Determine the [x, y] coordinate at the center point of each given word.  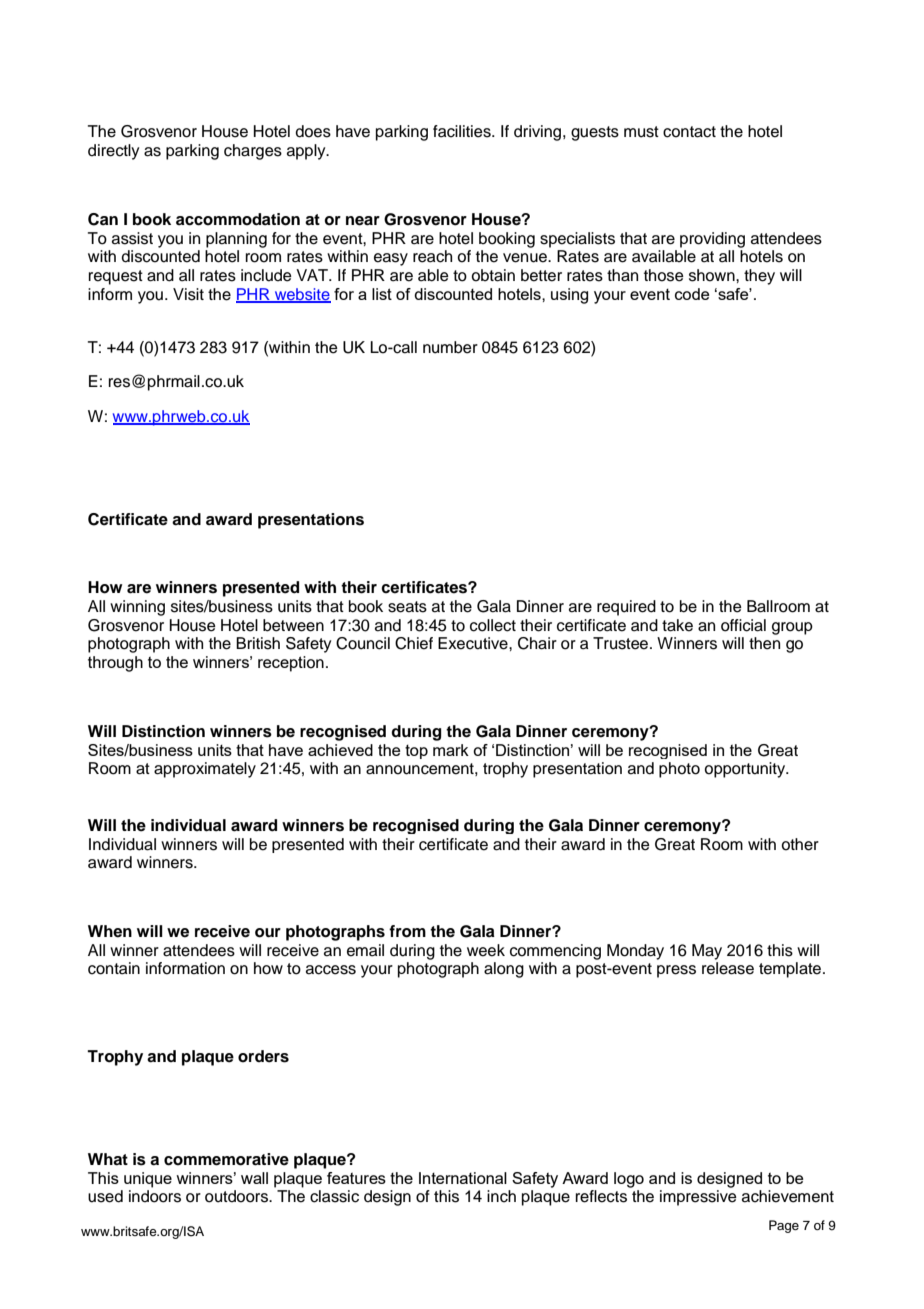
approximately [205, 770]
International [463, 1178]
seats [407, 607]
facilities [463, 131]
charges [253, 152]
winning [137, 608]
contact [689, 132]
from [407, 931]
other [800, 844]
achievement [788, 1196]
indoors [155, 1196]
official [743, 625]
